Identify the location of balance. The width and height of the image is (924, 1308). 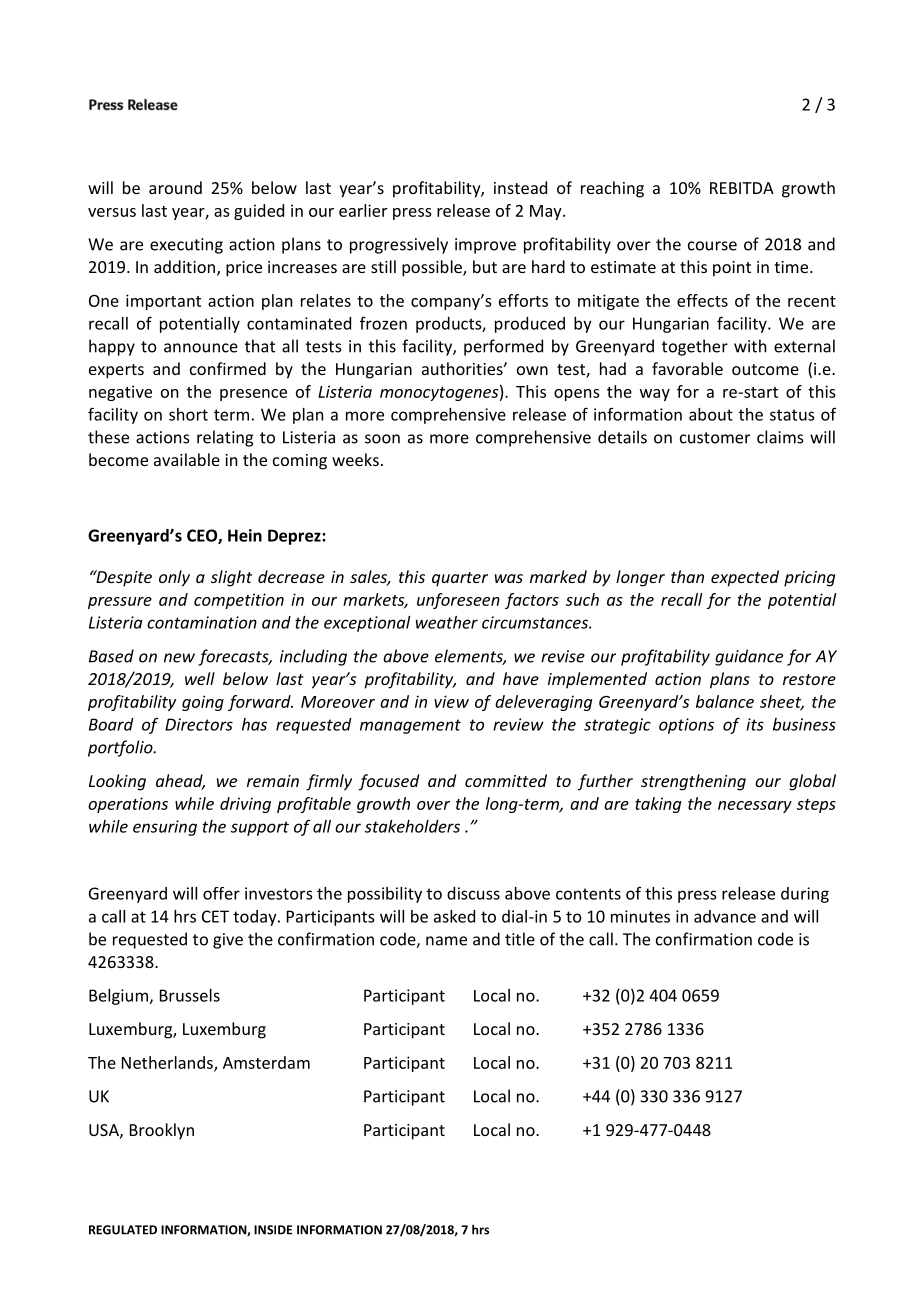
(725, 701).
